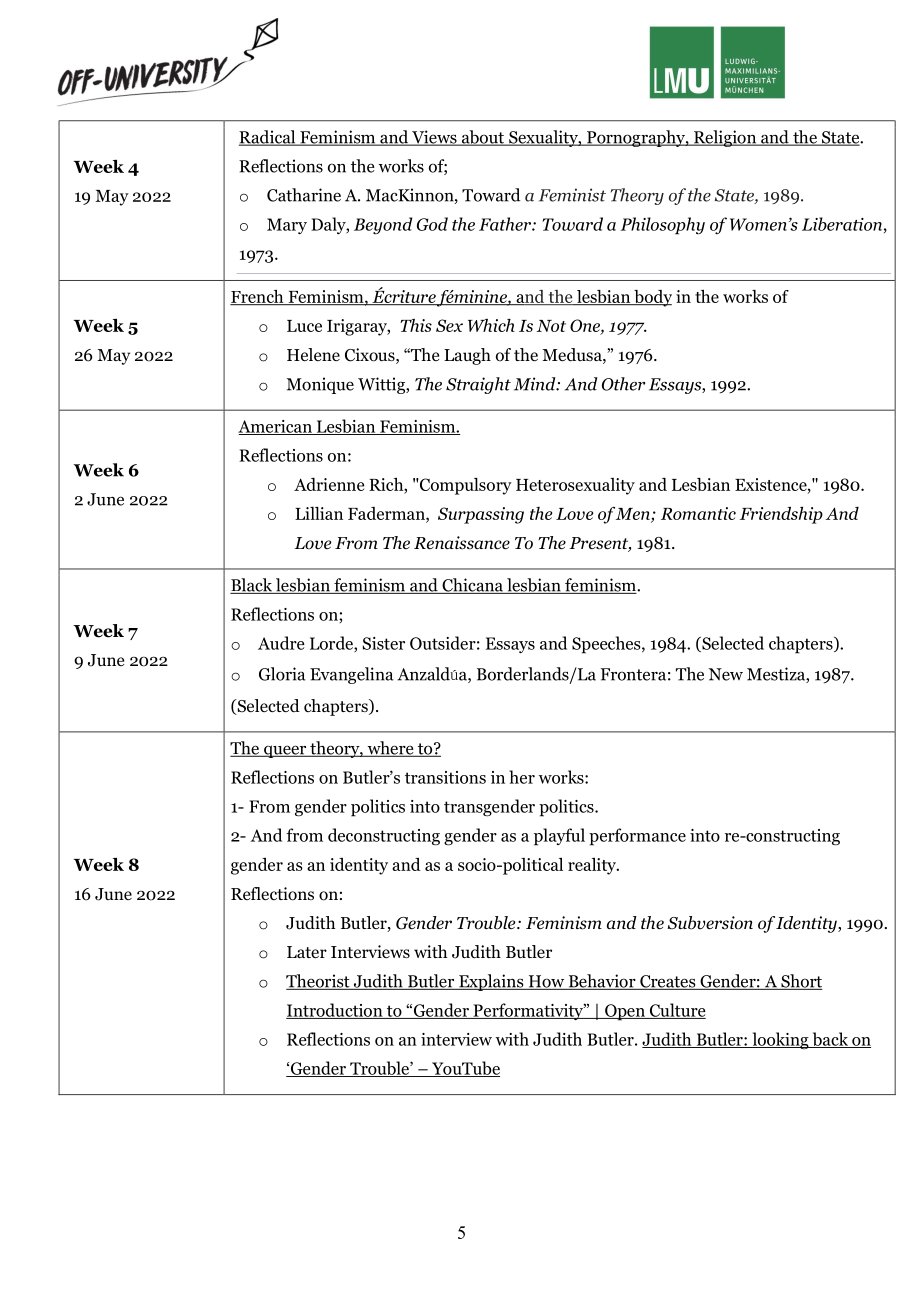  Describe the element at coordinates (781, 515) in the page. I see `Friendship` at that location.
